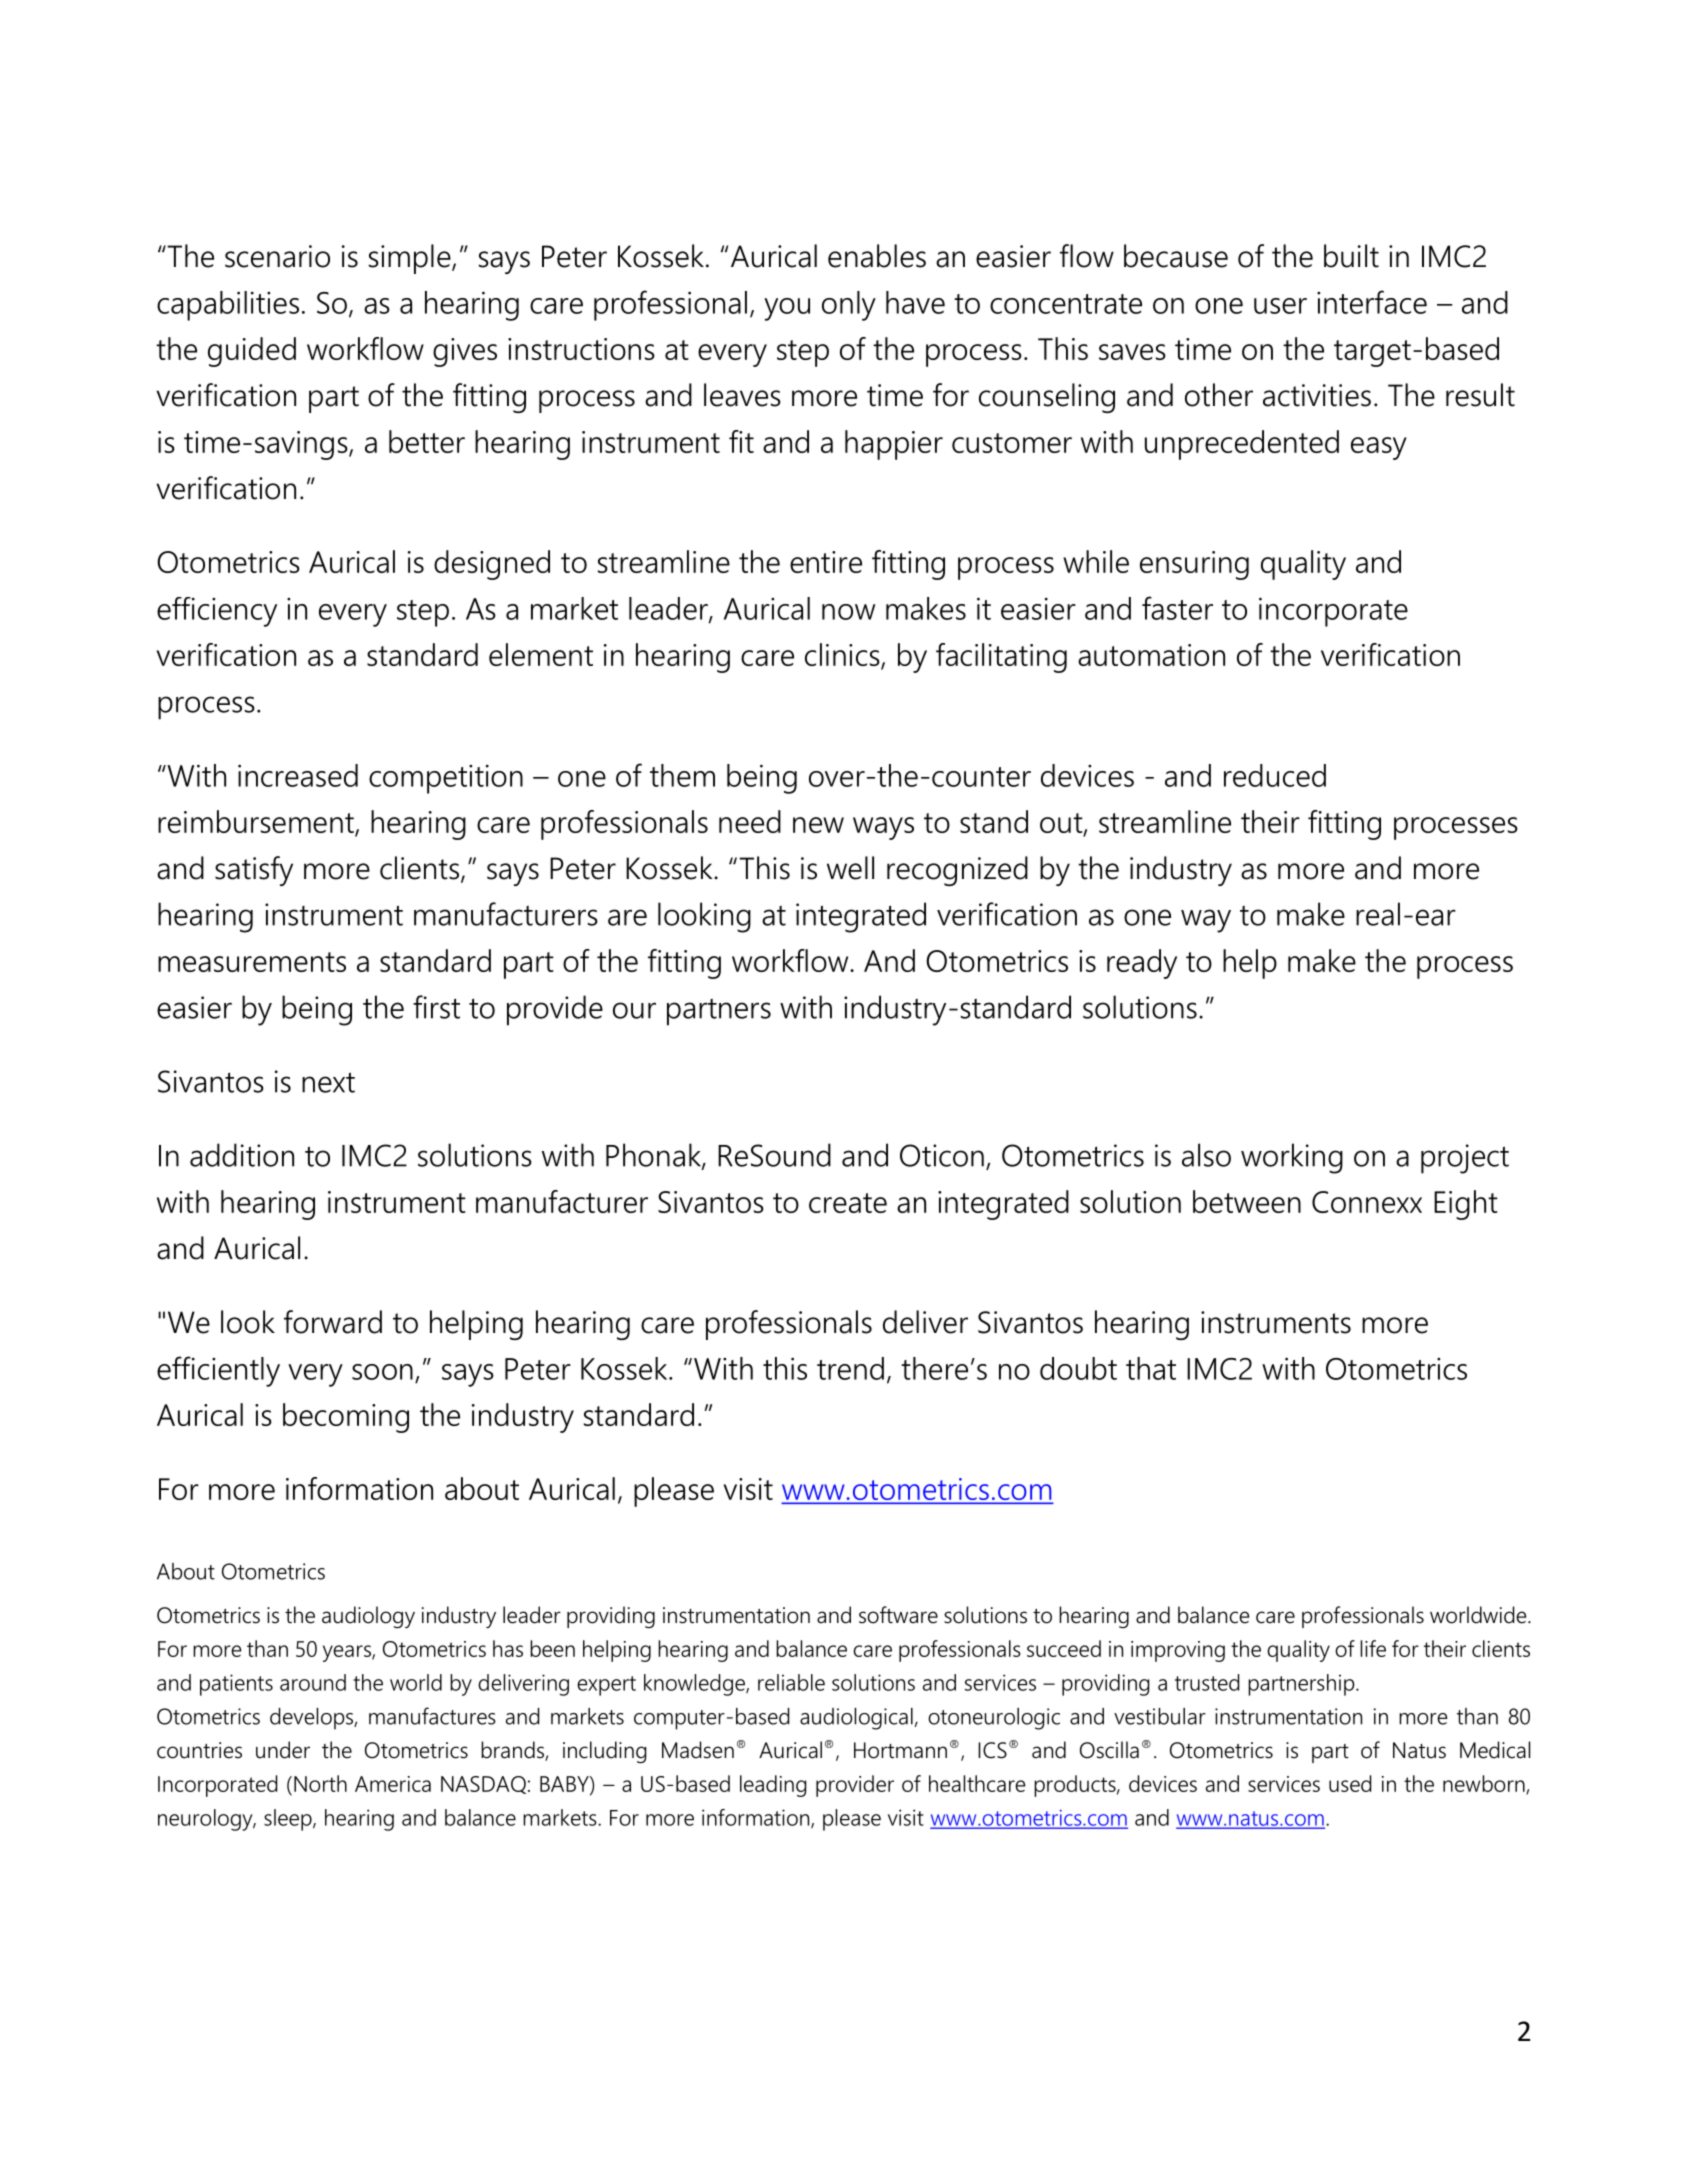 The image size is (1688, 2184). What do you see at coordinates (283, 1750) in the document?
I see `under` at bounding box center [283, 1750].
